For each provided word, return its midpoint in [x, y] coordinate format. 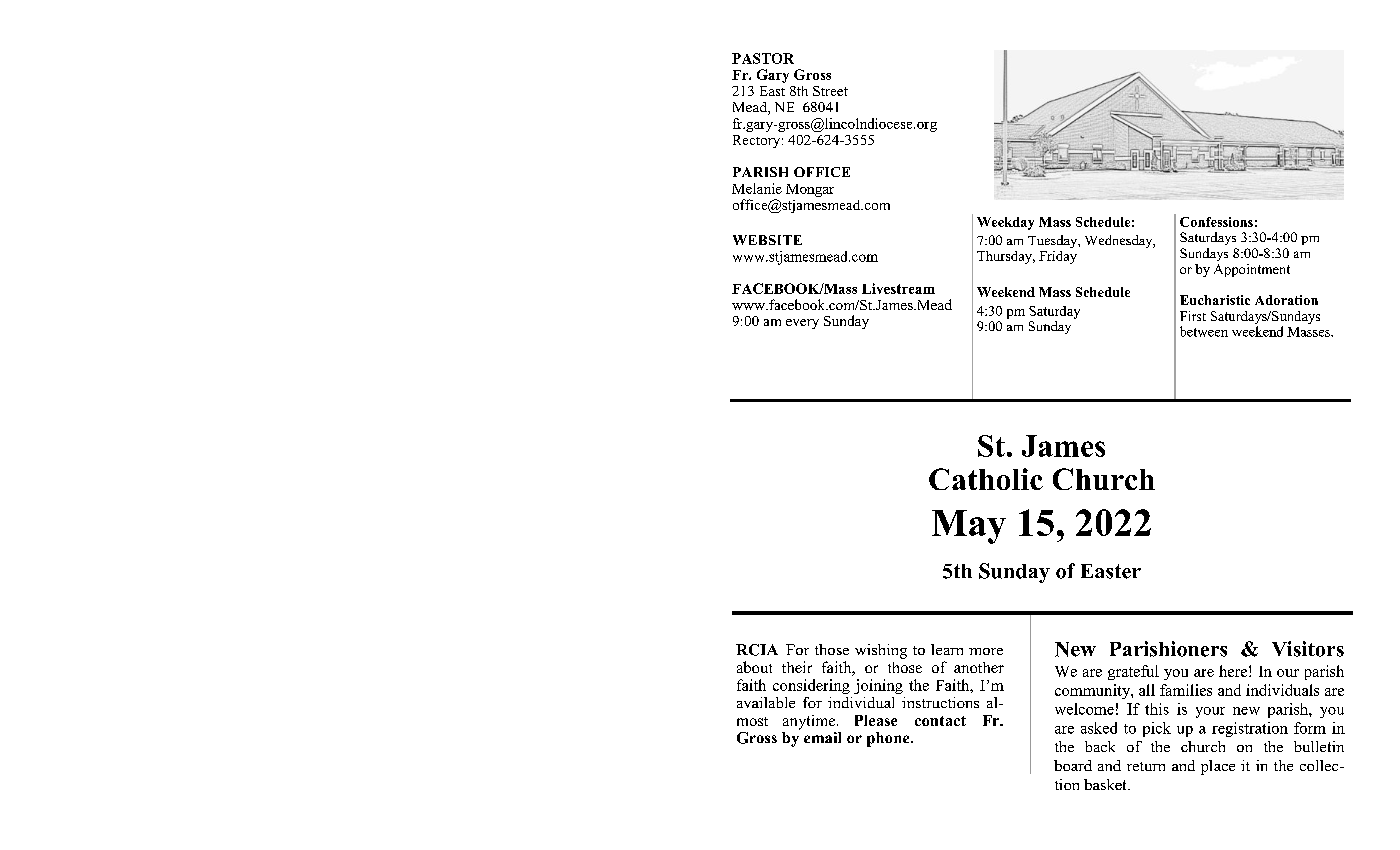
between [1204, 331]
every [802, 324]
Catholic [986, 479]
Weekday [1005, 223]
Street [830, 91]
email [822, 737]
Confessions [1216, 222]
